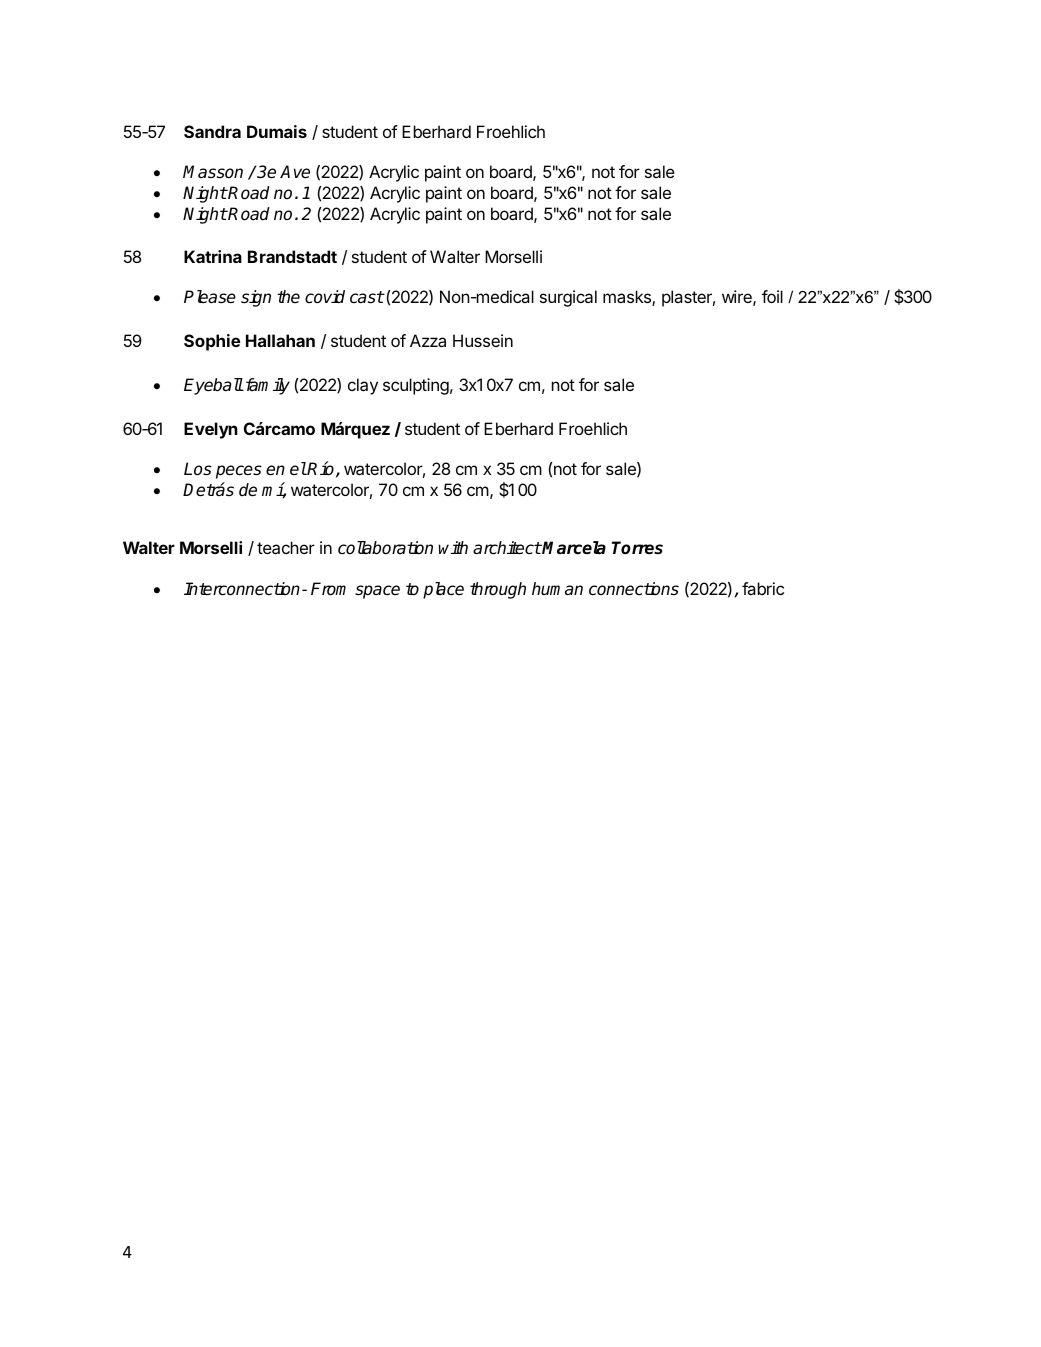 Image resolution: width=1041 pixels, height=1347 pixels. What do you see at coordinates (763, 588) in the document?
I see `fabric` at bounding box center [763, 588].
